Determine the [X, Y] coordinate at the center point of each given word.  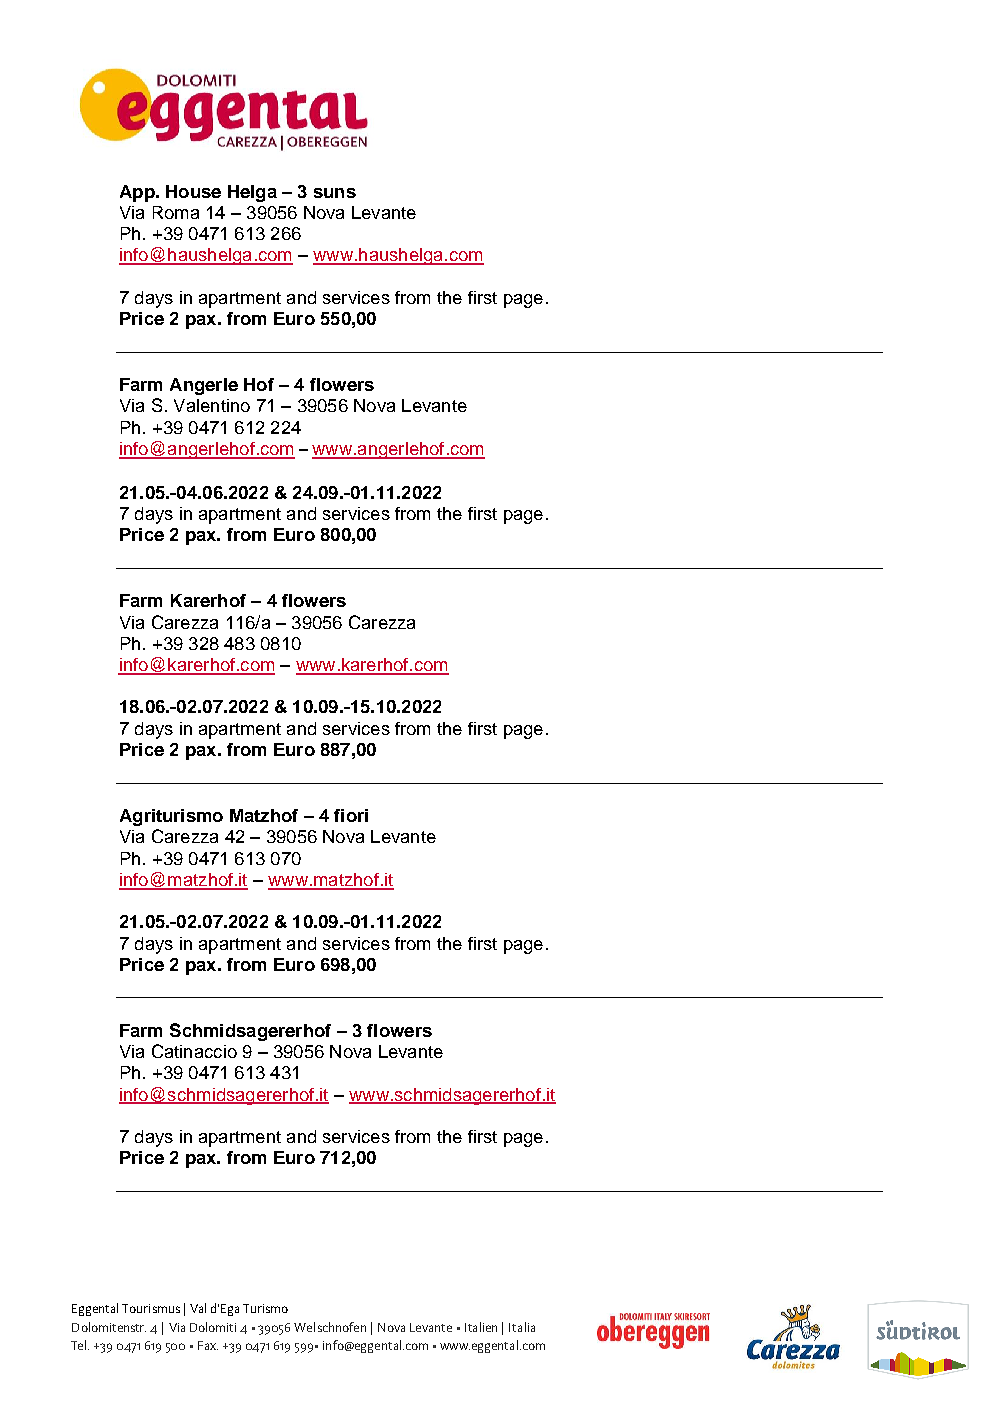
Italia [522, 1327]
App [138, 193]
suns [335, 193]
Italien [481, 1327]
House [193, 191]
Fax [208, 1345]
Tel [80, 1345]
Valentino [212, 405]
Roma [176, 212]
